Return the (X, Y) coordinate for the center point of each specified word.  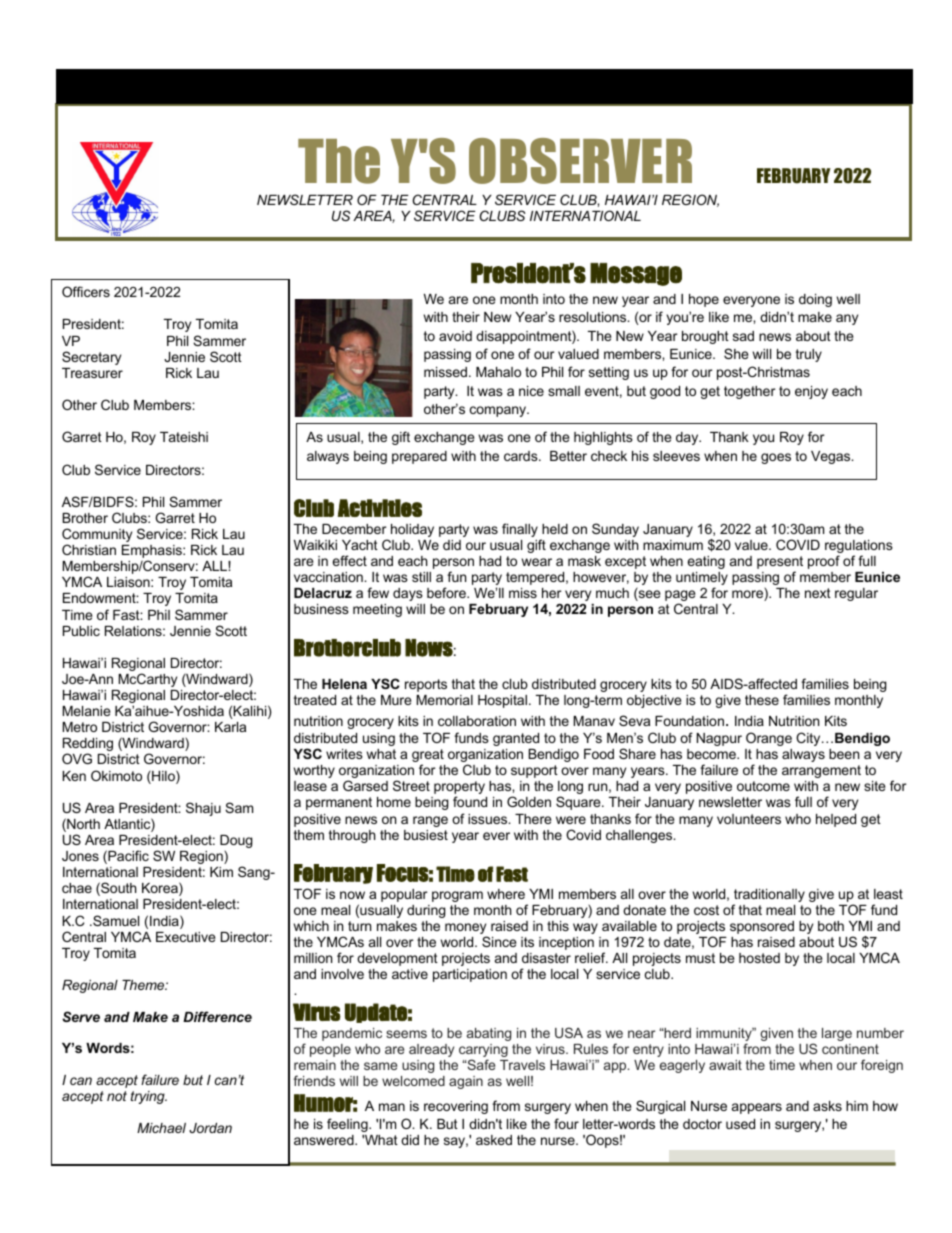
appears (757, 1108)
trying (149, 1097)
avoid (455, 336)
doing (815, 300)
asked (494, 1140)
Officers (86, 291)
